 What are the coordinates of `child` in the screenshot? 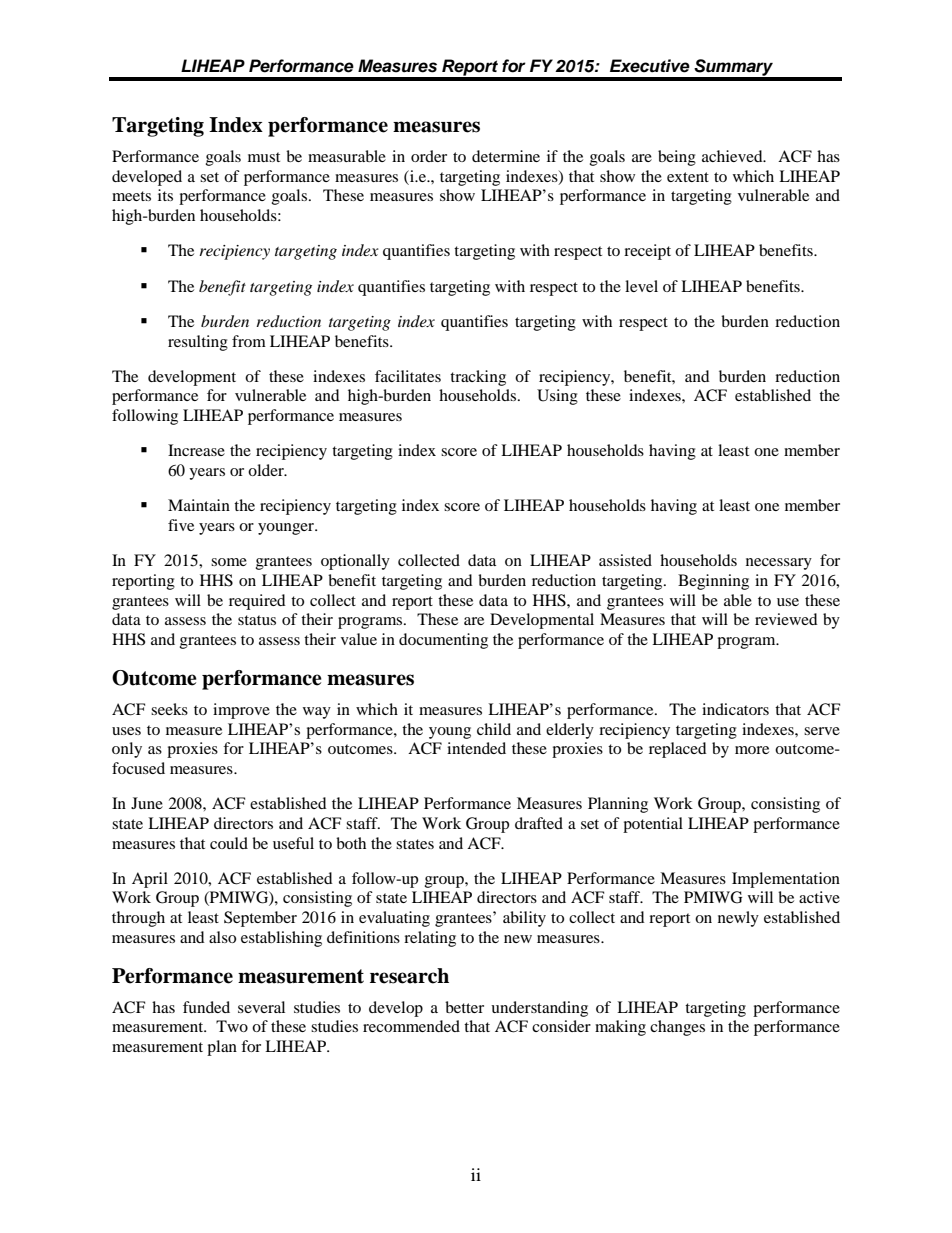 It's located at (494, 729).
